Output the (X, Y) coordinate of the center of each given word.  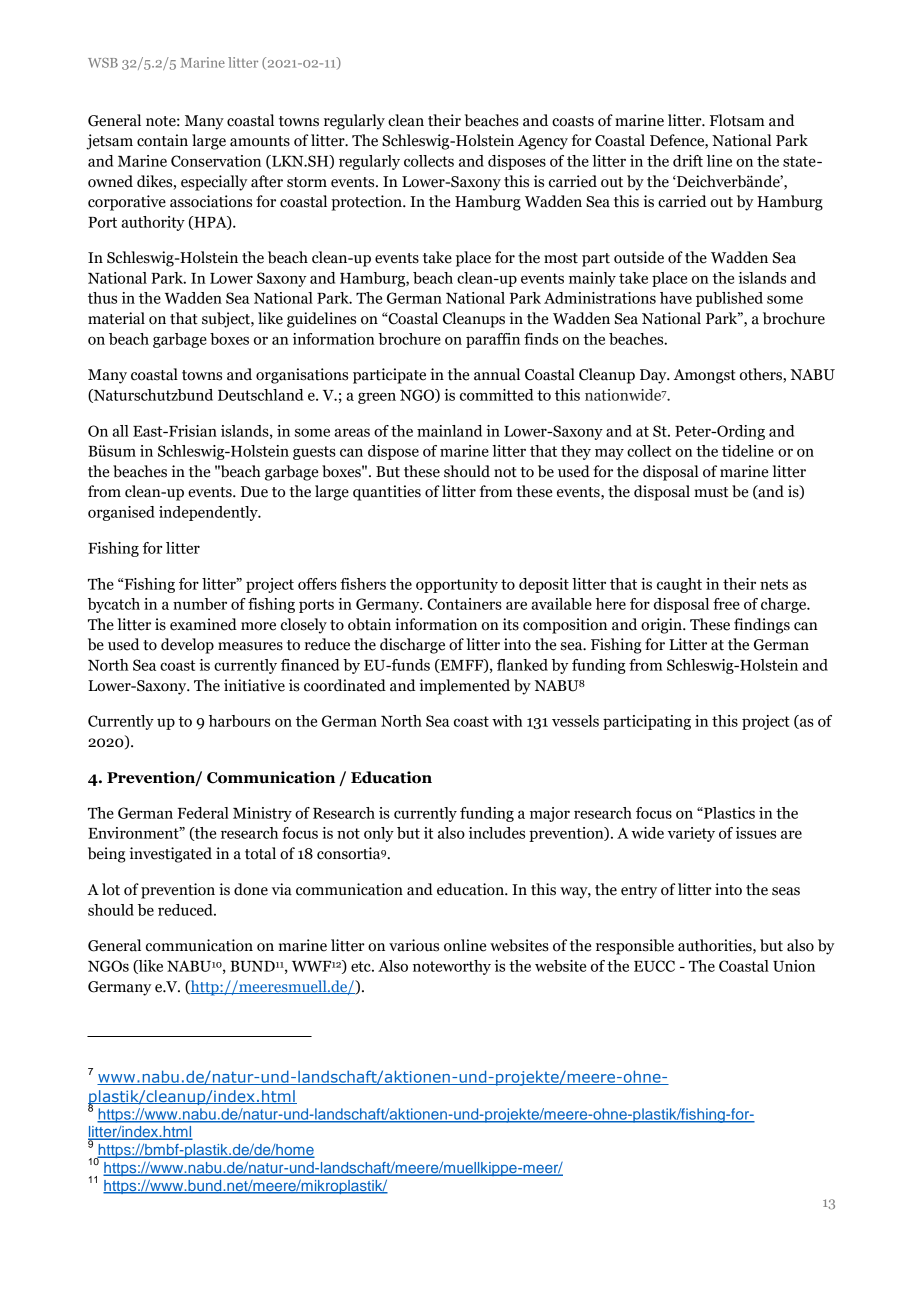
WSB (103, 63)
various (414, 945)
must (711, 492)
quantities (387, 493)
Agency (543, 142)
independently (209, 513)
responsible (635, 947)
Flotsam (737, 120)
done (251, 889)
